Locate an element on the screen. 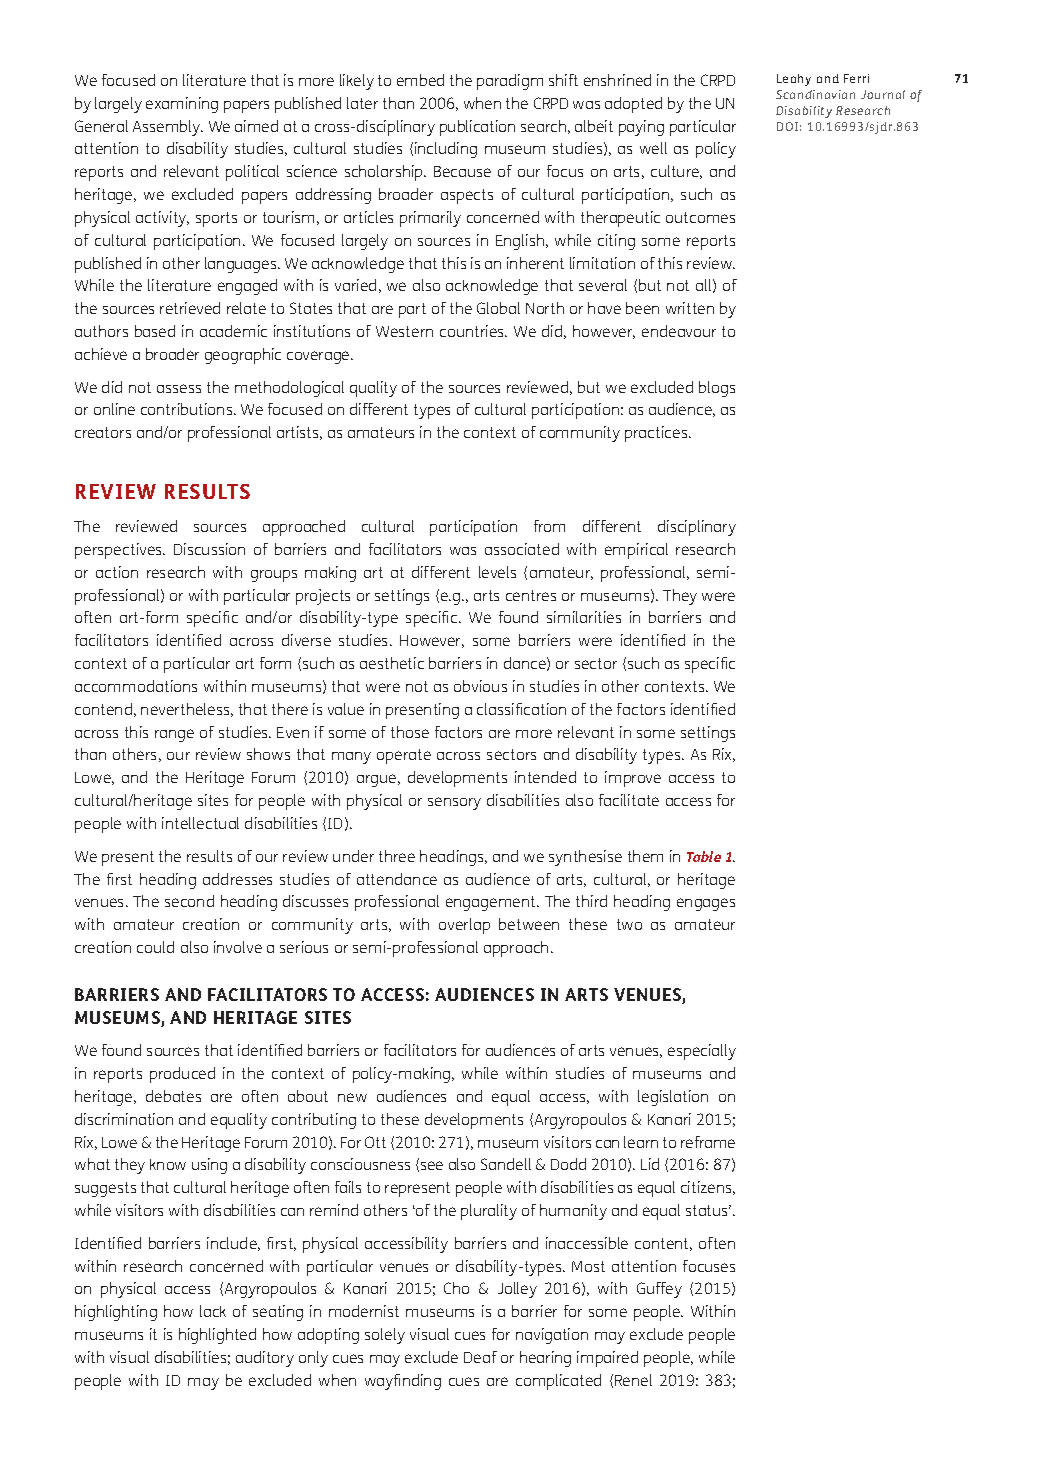  Scandinavian is located at coordinates (815, 94).
